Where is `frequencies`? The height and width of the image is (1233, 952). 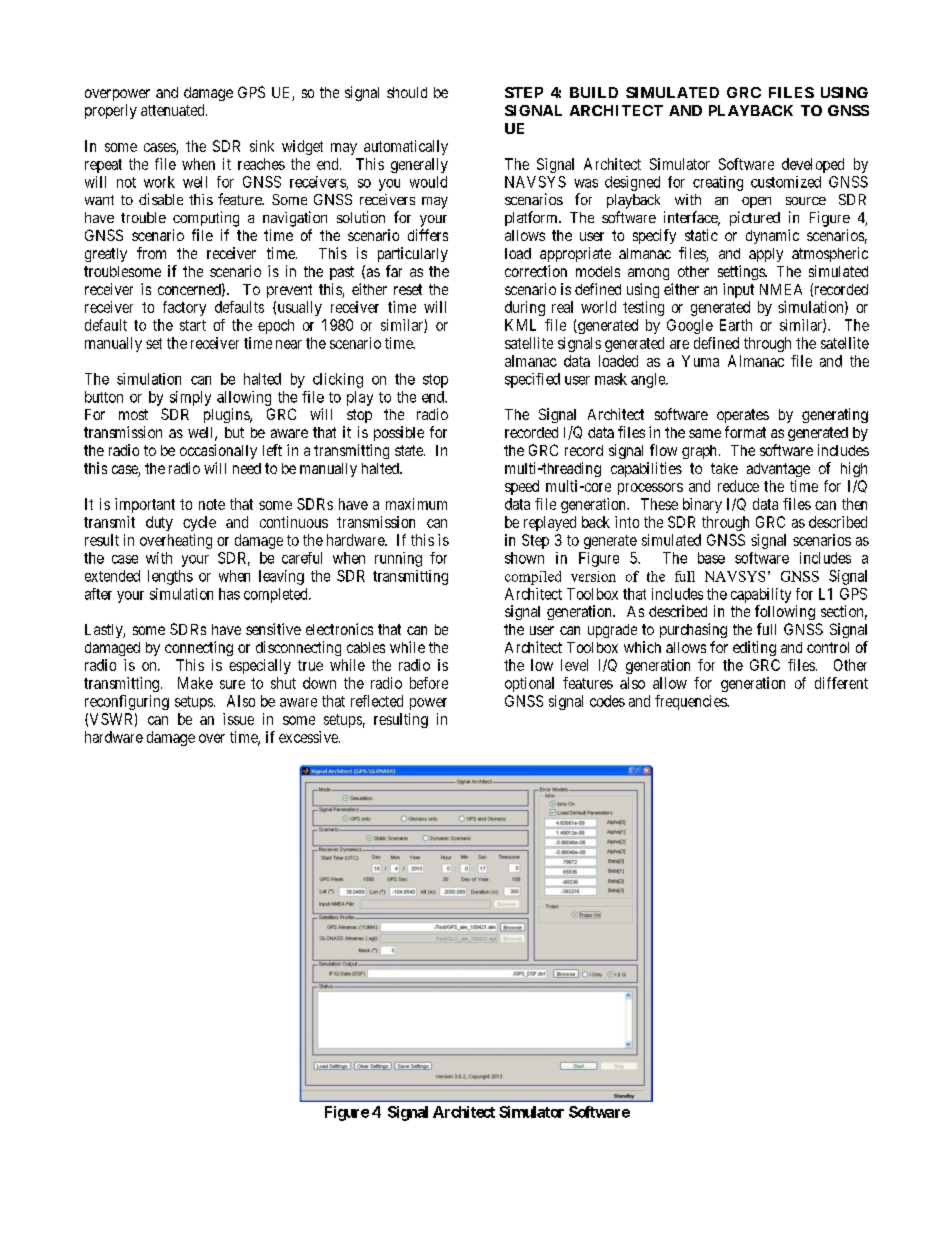
frequencies is located at coordinates (691, 702).
